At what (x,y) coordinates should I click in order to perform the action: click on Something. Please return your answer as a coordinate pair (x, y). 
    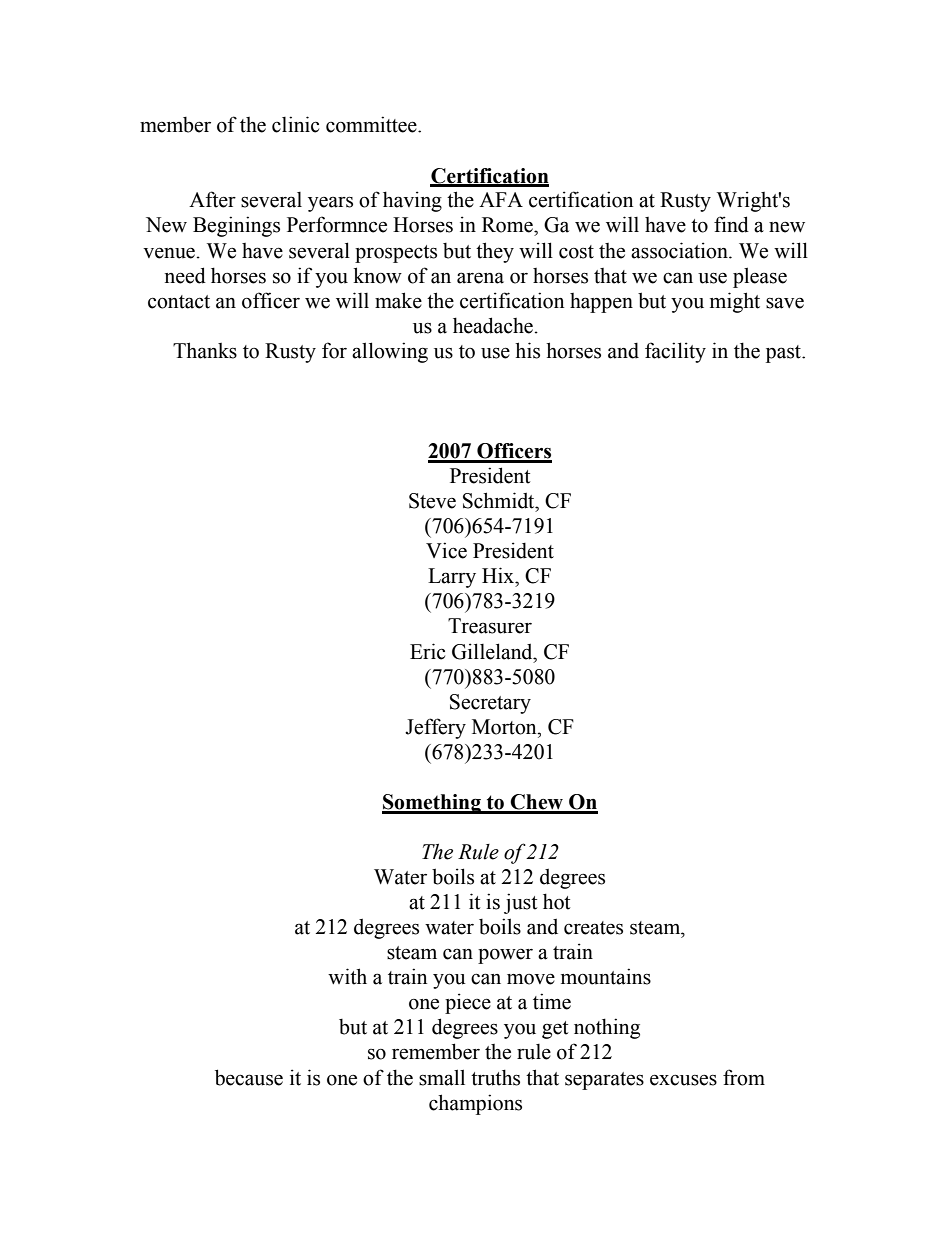
    Looking at the image, I should click on (432, 804).
